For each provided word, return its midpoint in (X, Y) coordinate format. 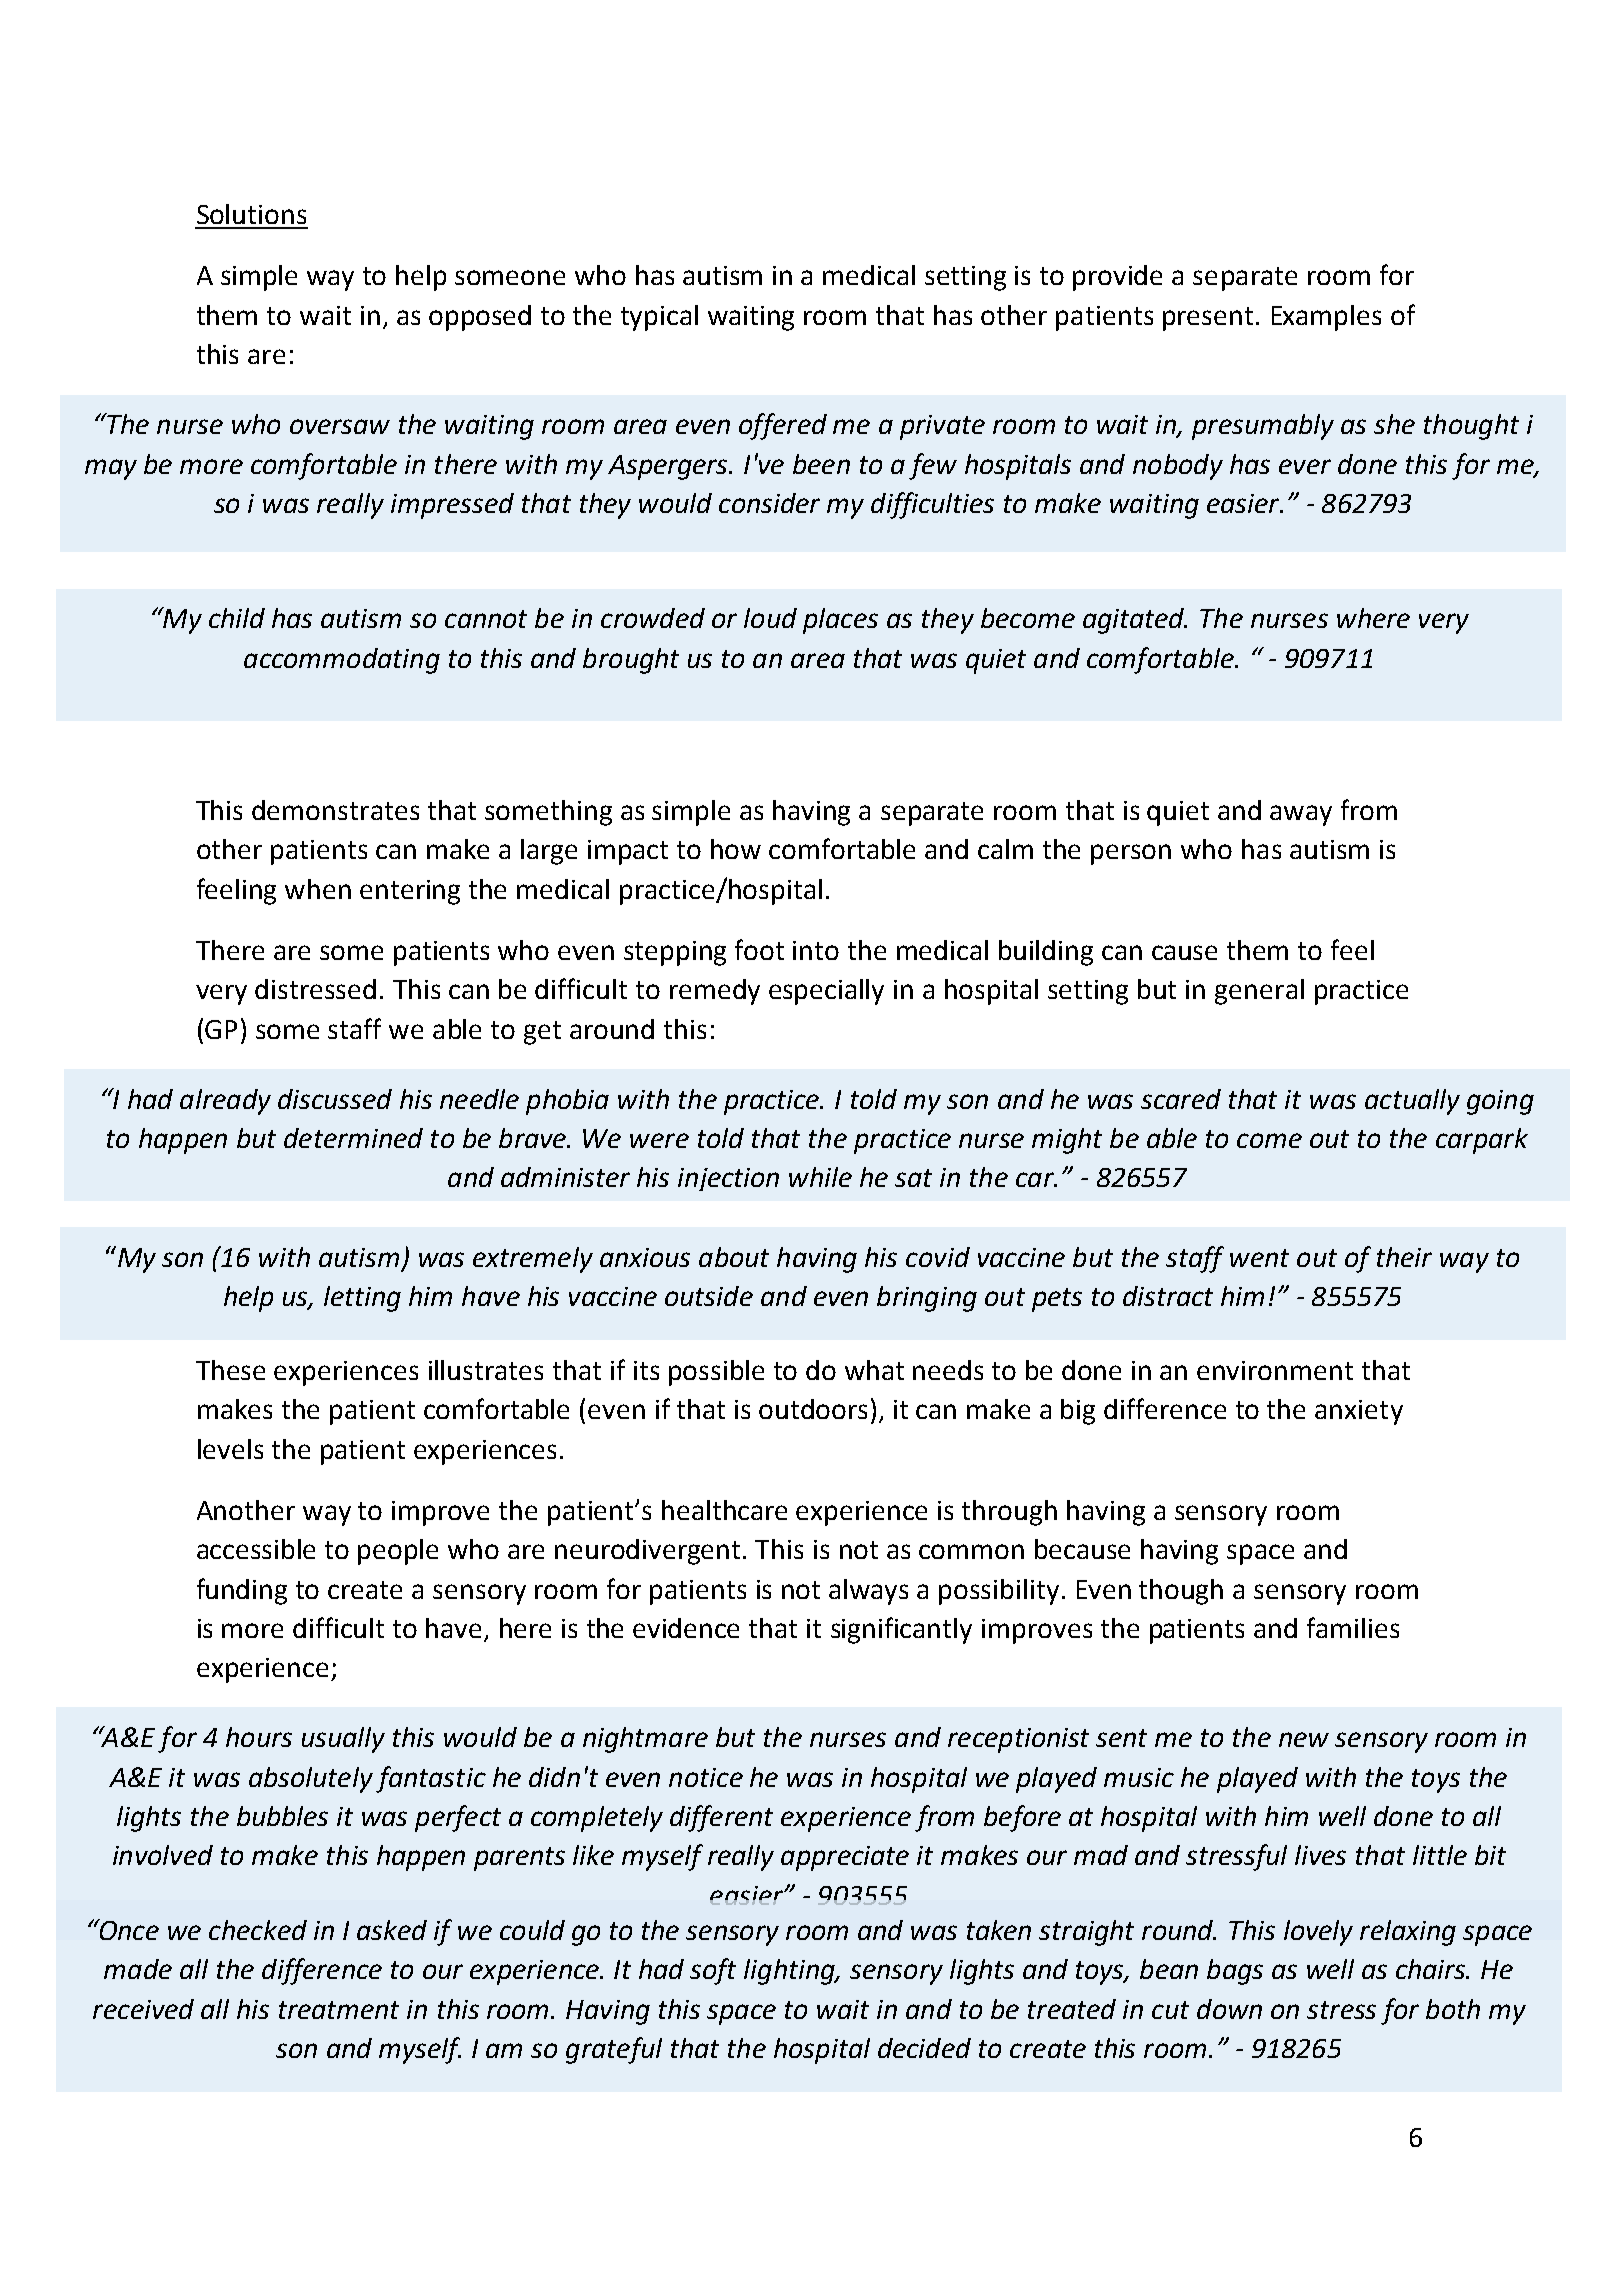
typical (659, 318)
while (820, 1177)
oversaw (340, 426)
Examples (1326, 318)
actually (1412, 1102)
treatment (339, 2010)
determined (353, 1138)
